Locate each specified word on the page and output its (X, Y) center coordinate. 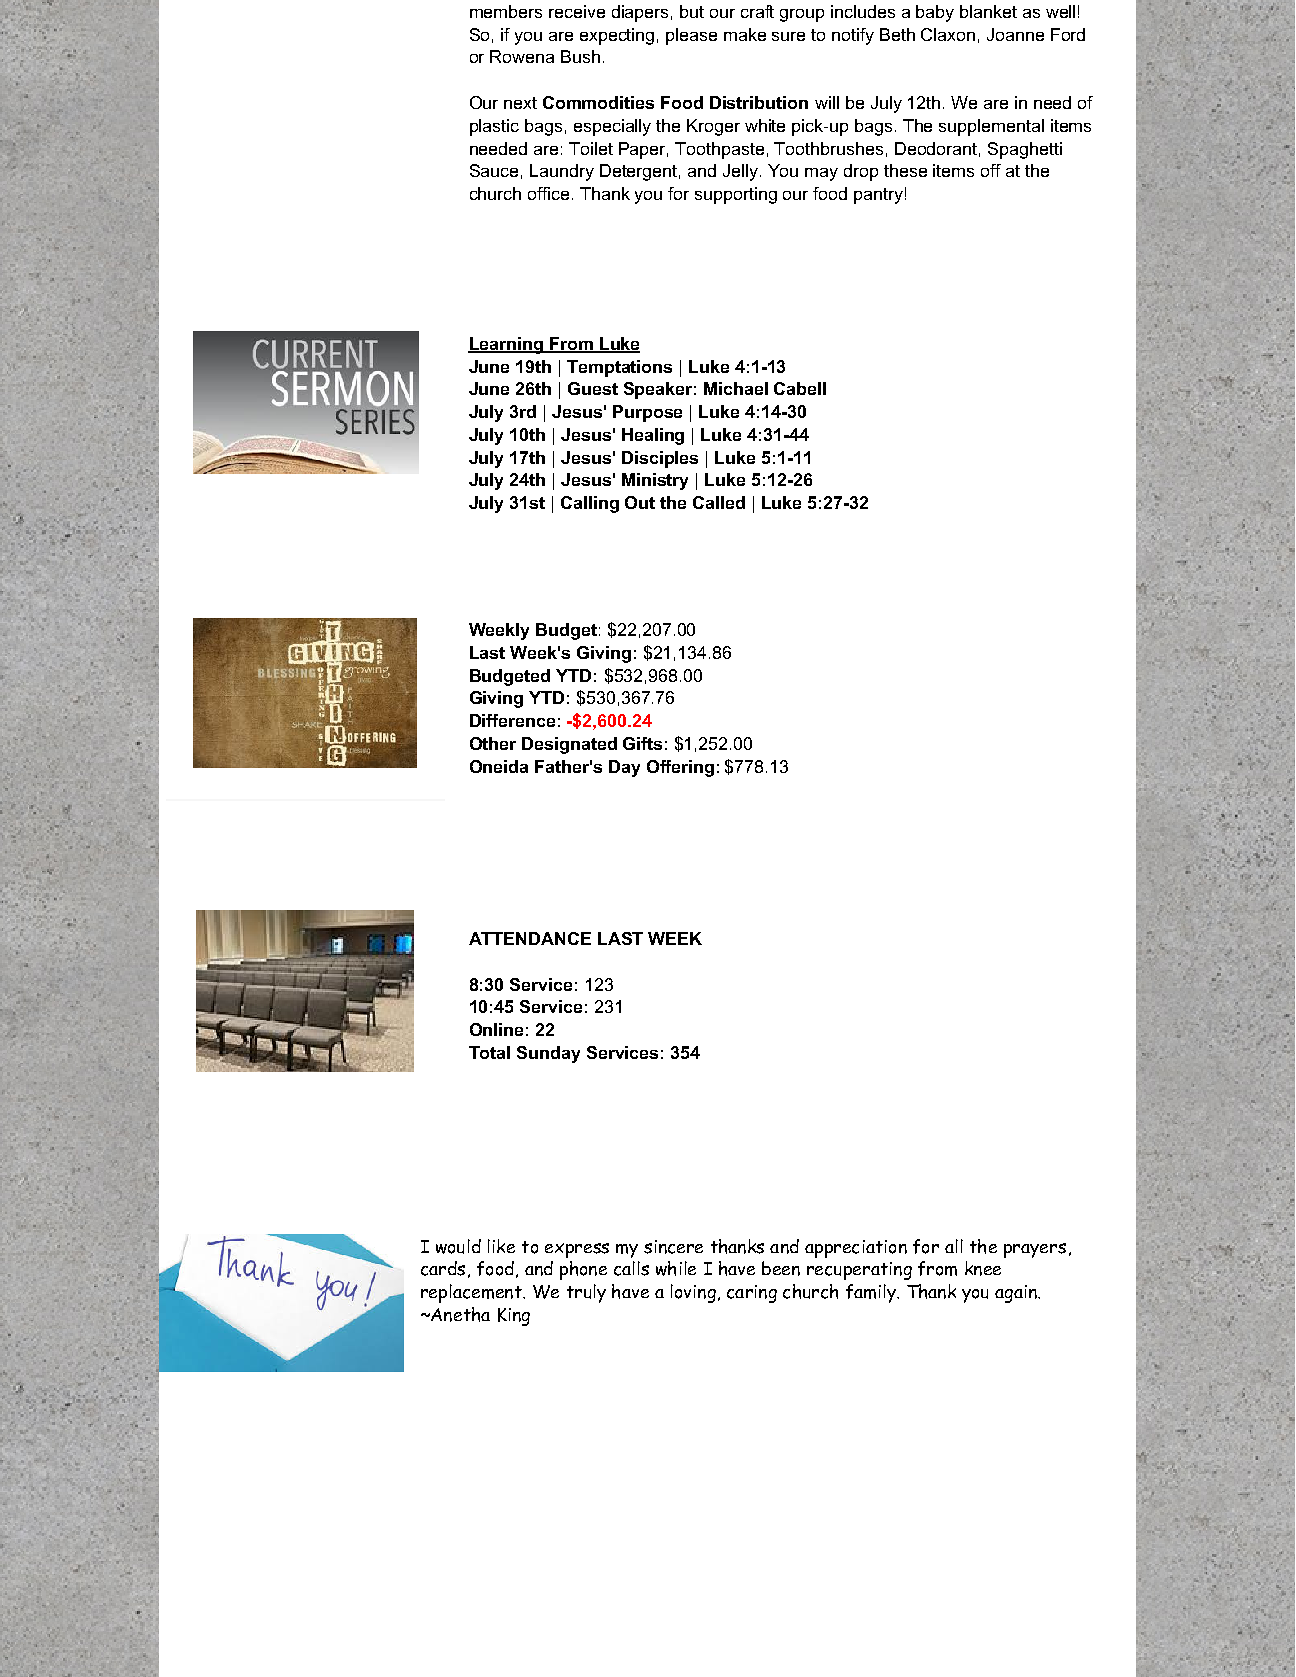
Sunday (548, 1054)
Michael (736, 388)
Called (719, 502)
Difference (512, 720)
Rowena (522, 56)
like (501, 1246)
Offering (680, 768)
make (745, 34)
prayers (1035, 1250)
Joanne (1015, 34)
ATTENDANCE (530, 938)
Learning (506, 345)
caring (752, 1294)
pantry (878, 196)
